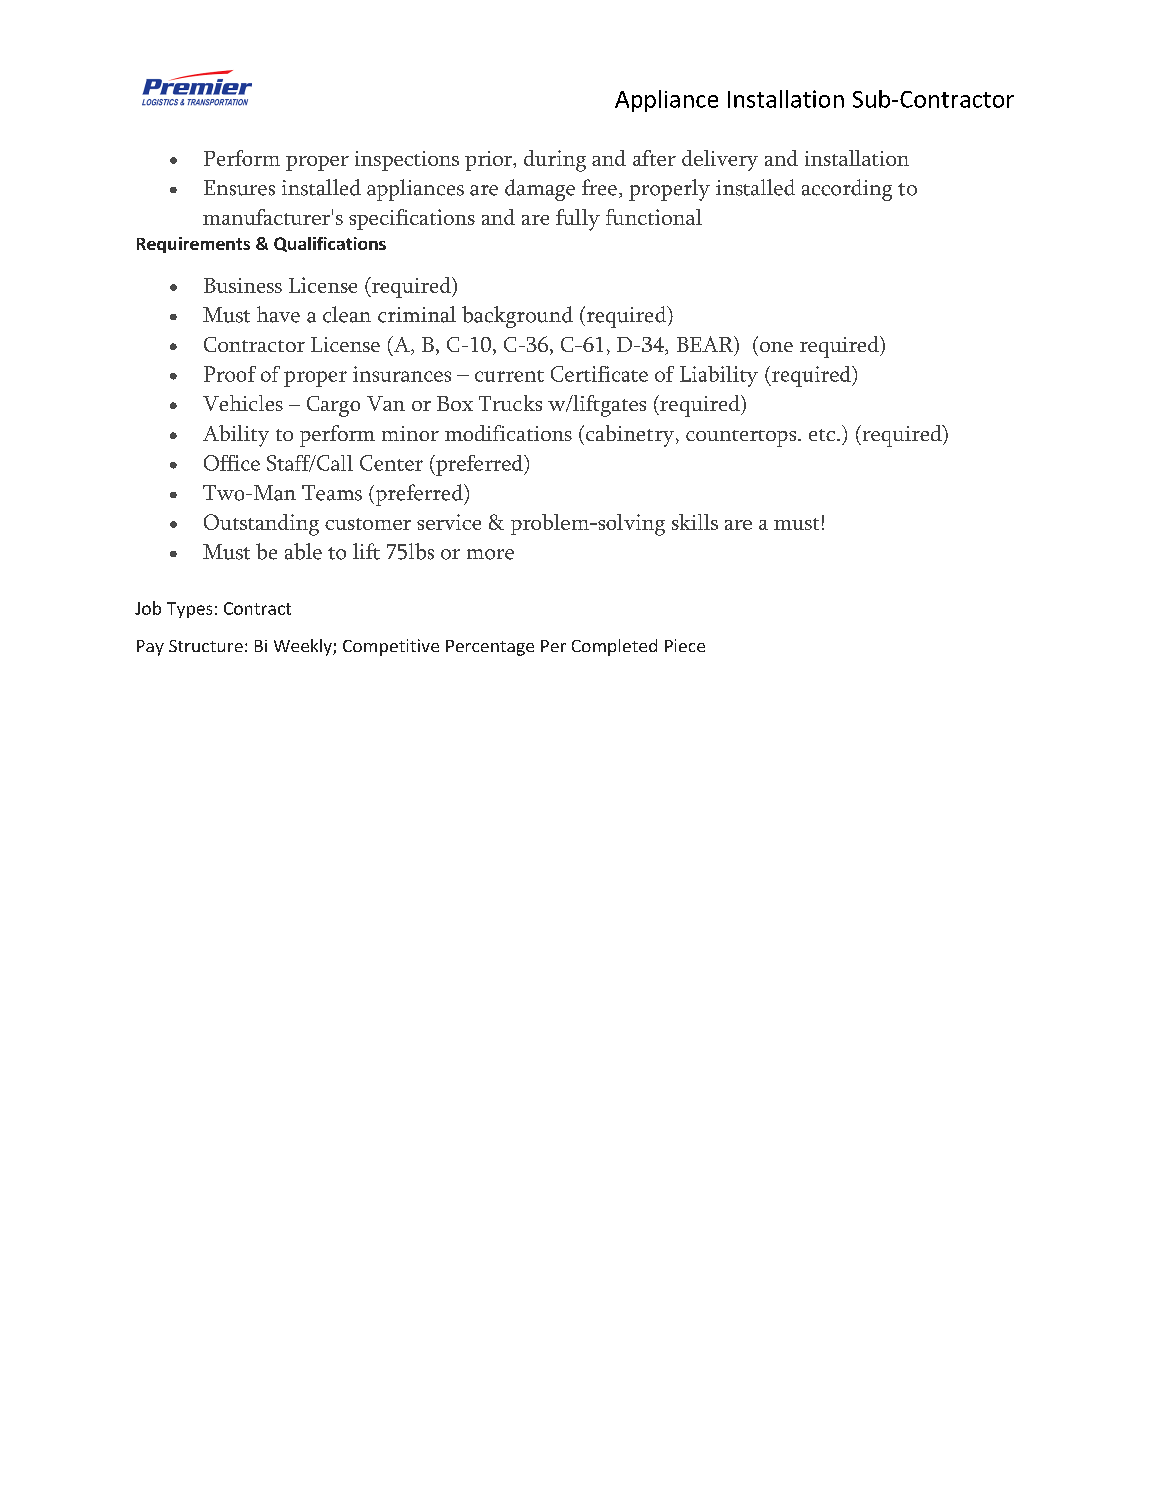  What do you see at coordinates (261, 525) in the screenshot?
I see `Outstanding` at bounding box center [261, 525].
